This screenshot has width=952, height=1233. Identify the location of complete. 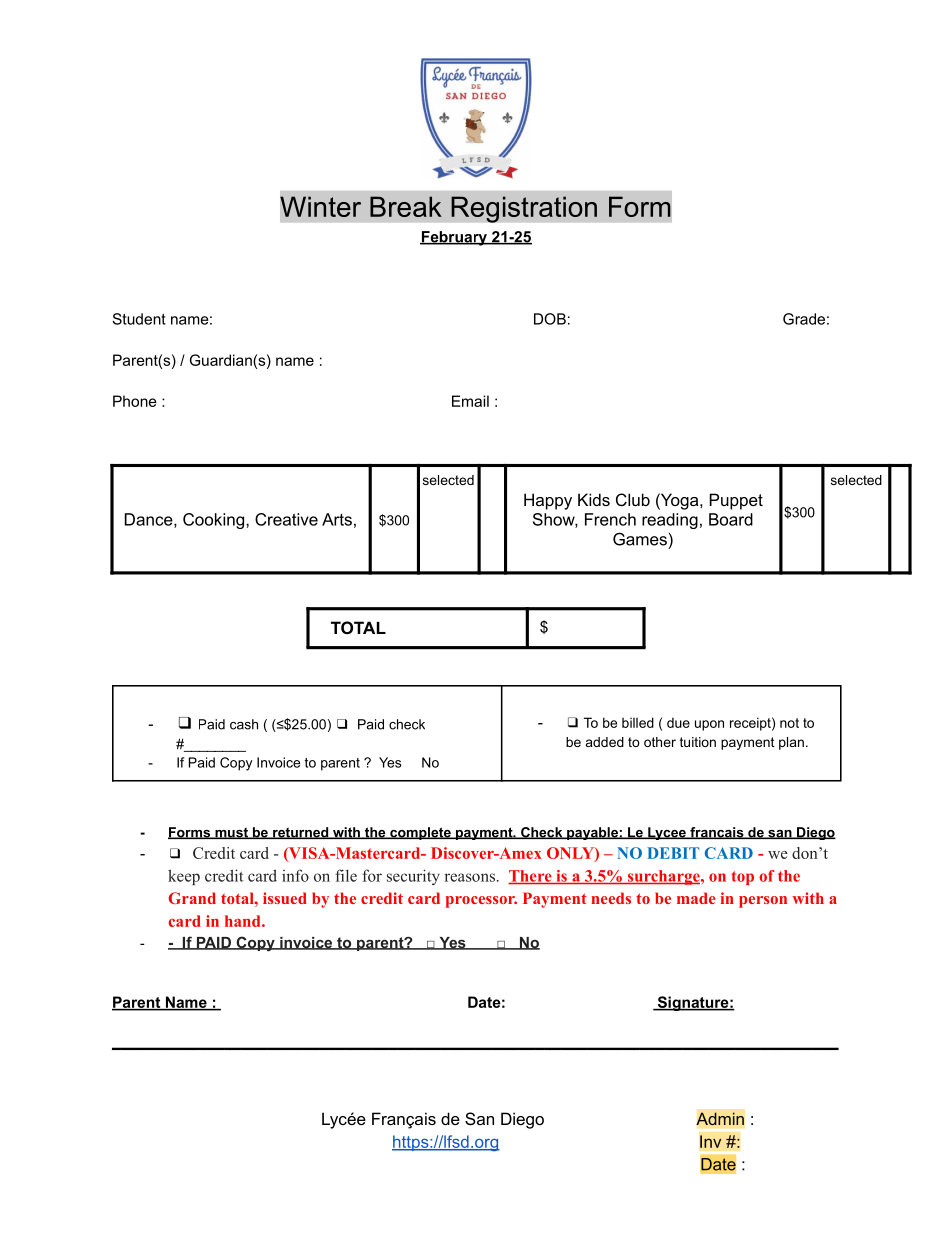
(420, 833).
